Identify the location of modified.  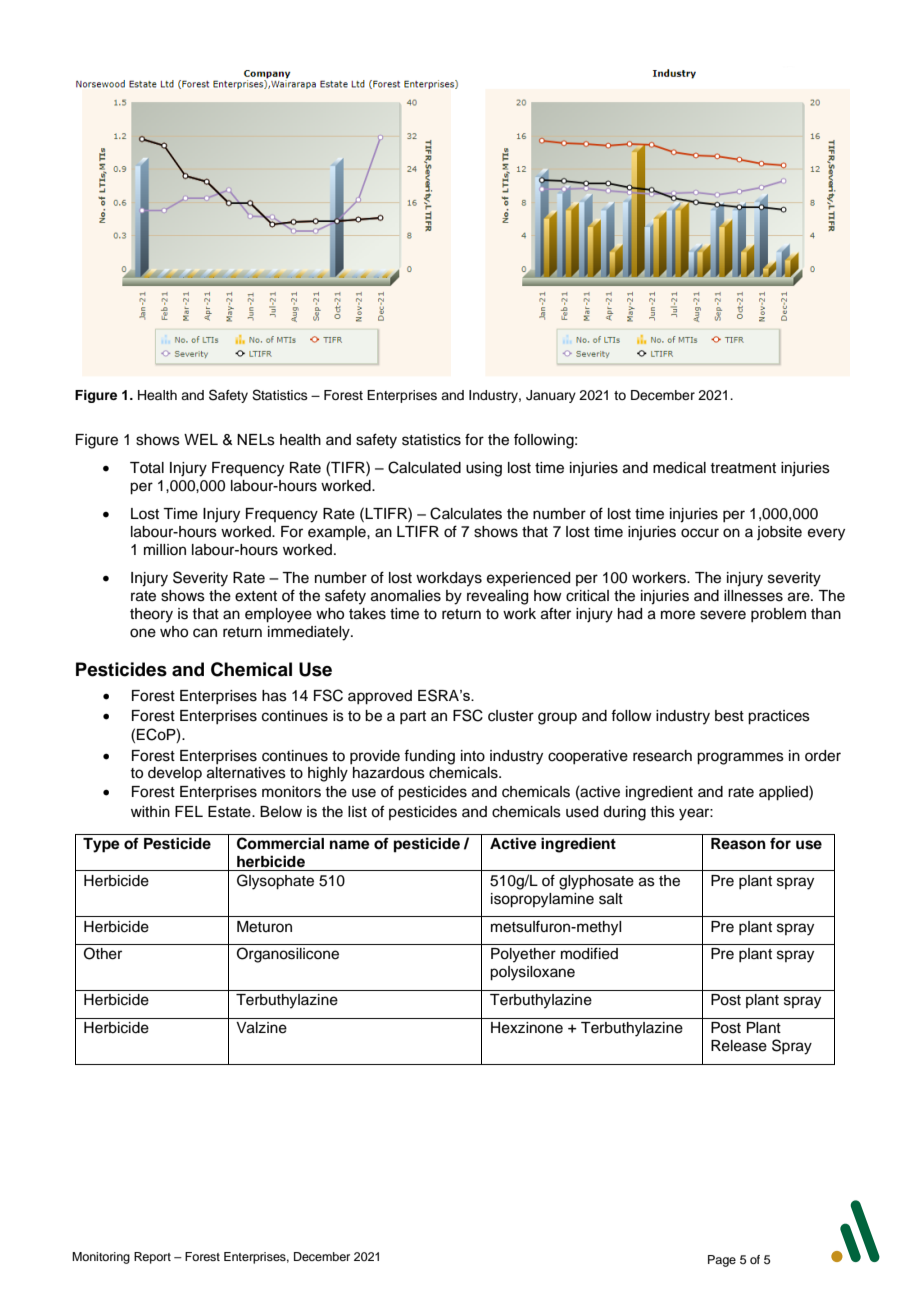
(589, 953).
